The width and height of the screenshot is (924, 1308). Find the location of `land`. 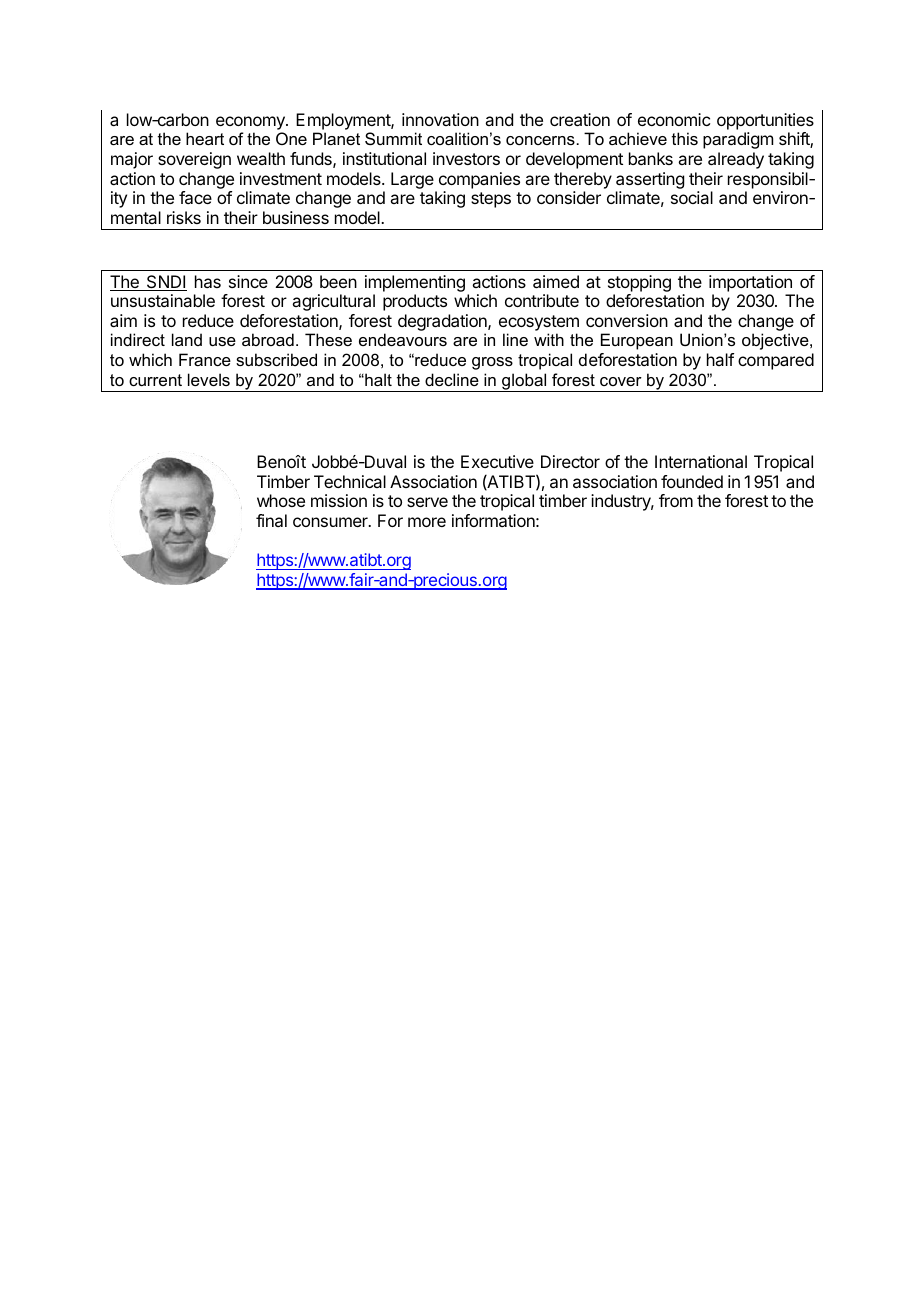

land is located at coordinates (187, 339).
